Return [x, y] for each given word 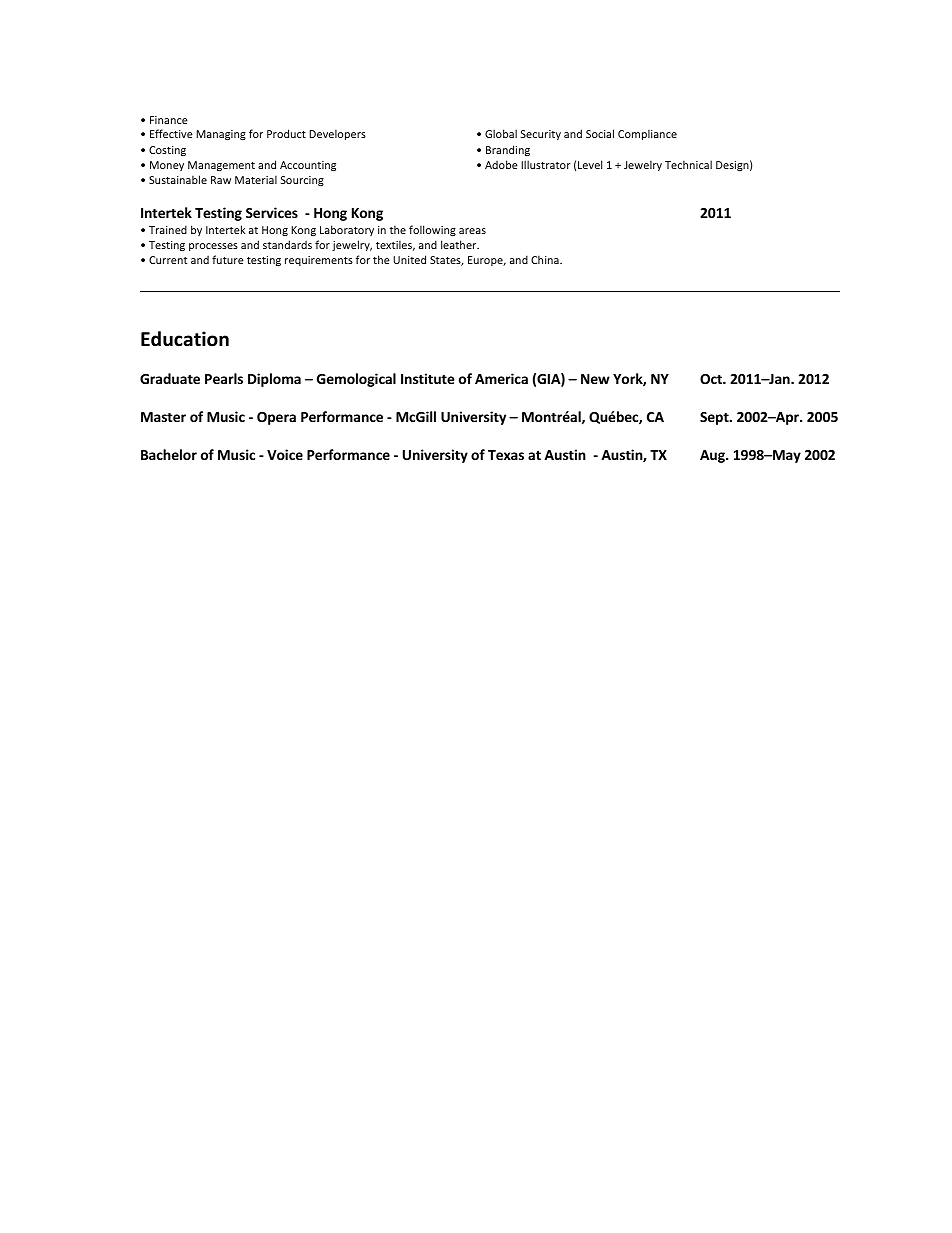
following [432, 230]
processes [213, 247]
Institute [428, 378]
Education [185, 339]
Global [501, 133]
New [595, 379]
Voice [285, 454]
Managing [221, 135]
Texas [506, 455]
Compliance [647, 134]
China [546, 259]
